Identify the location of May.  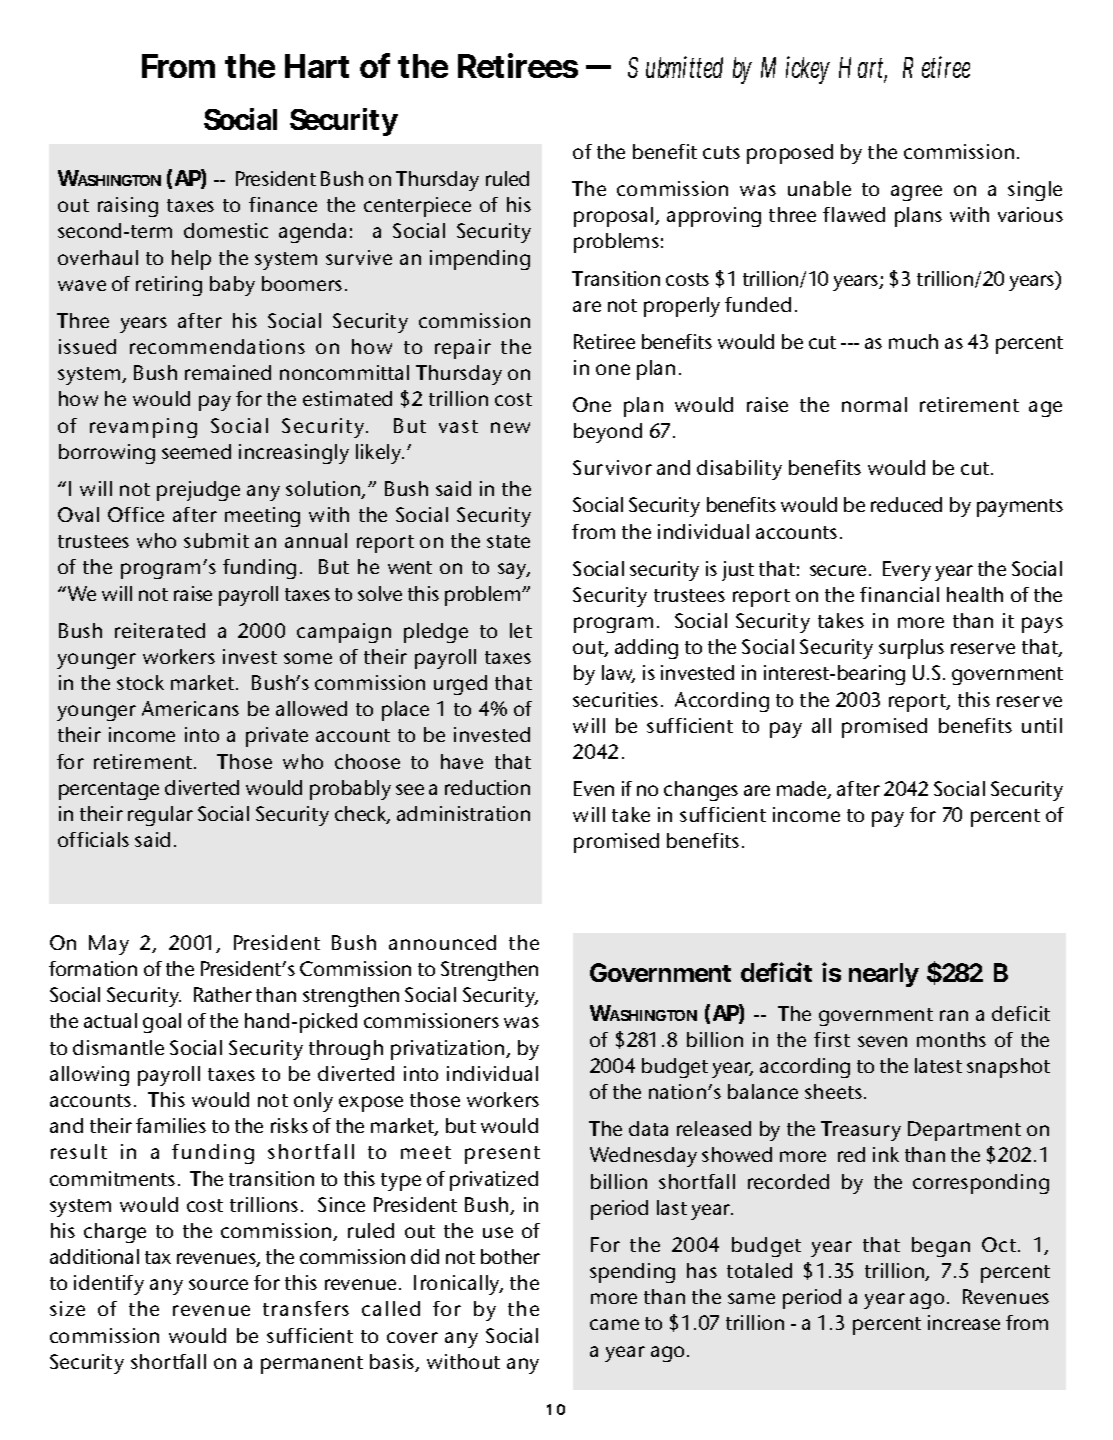
(109, 945).
